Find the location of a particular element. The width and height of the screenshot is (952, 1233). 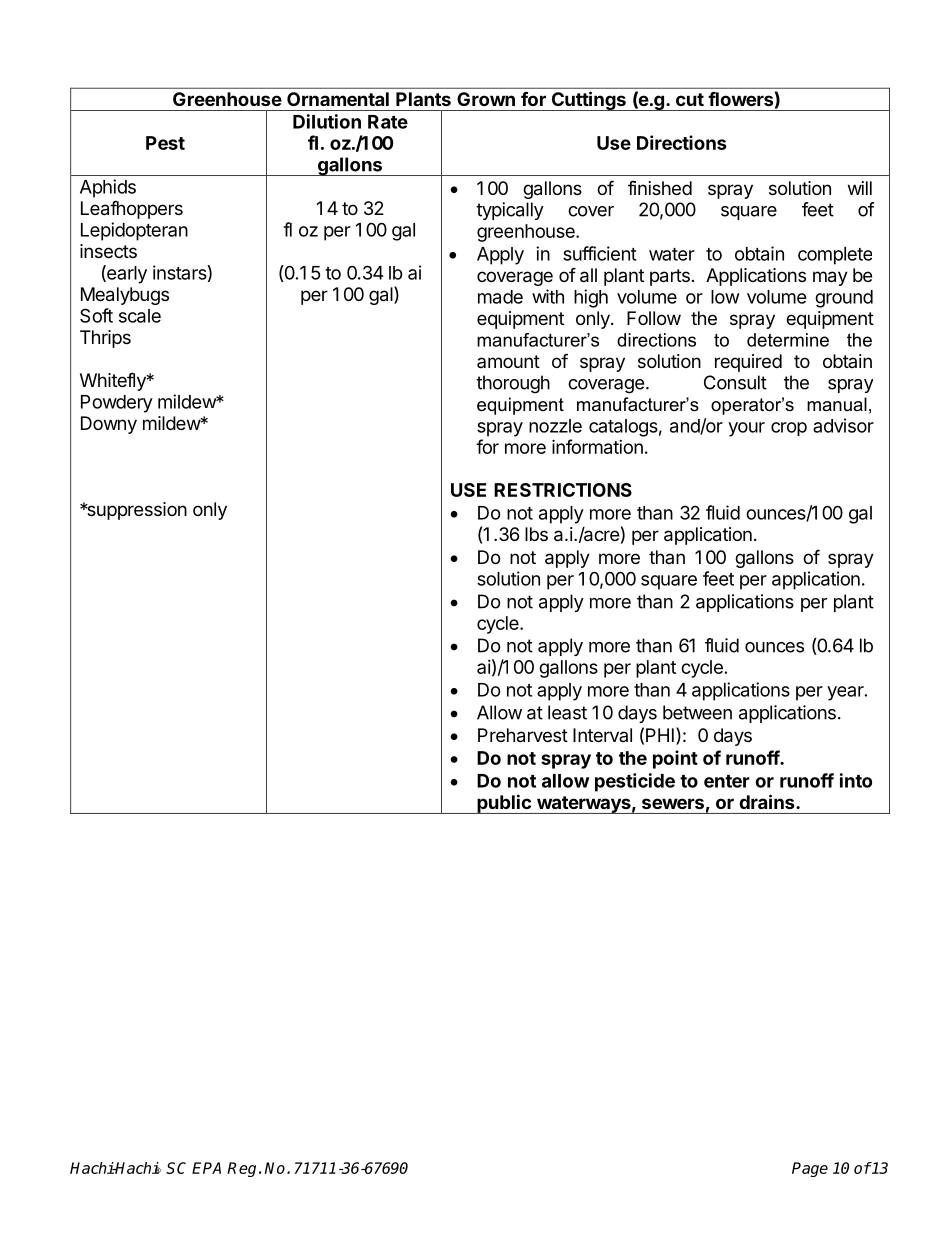

will is located at coordinates (860, 188).
